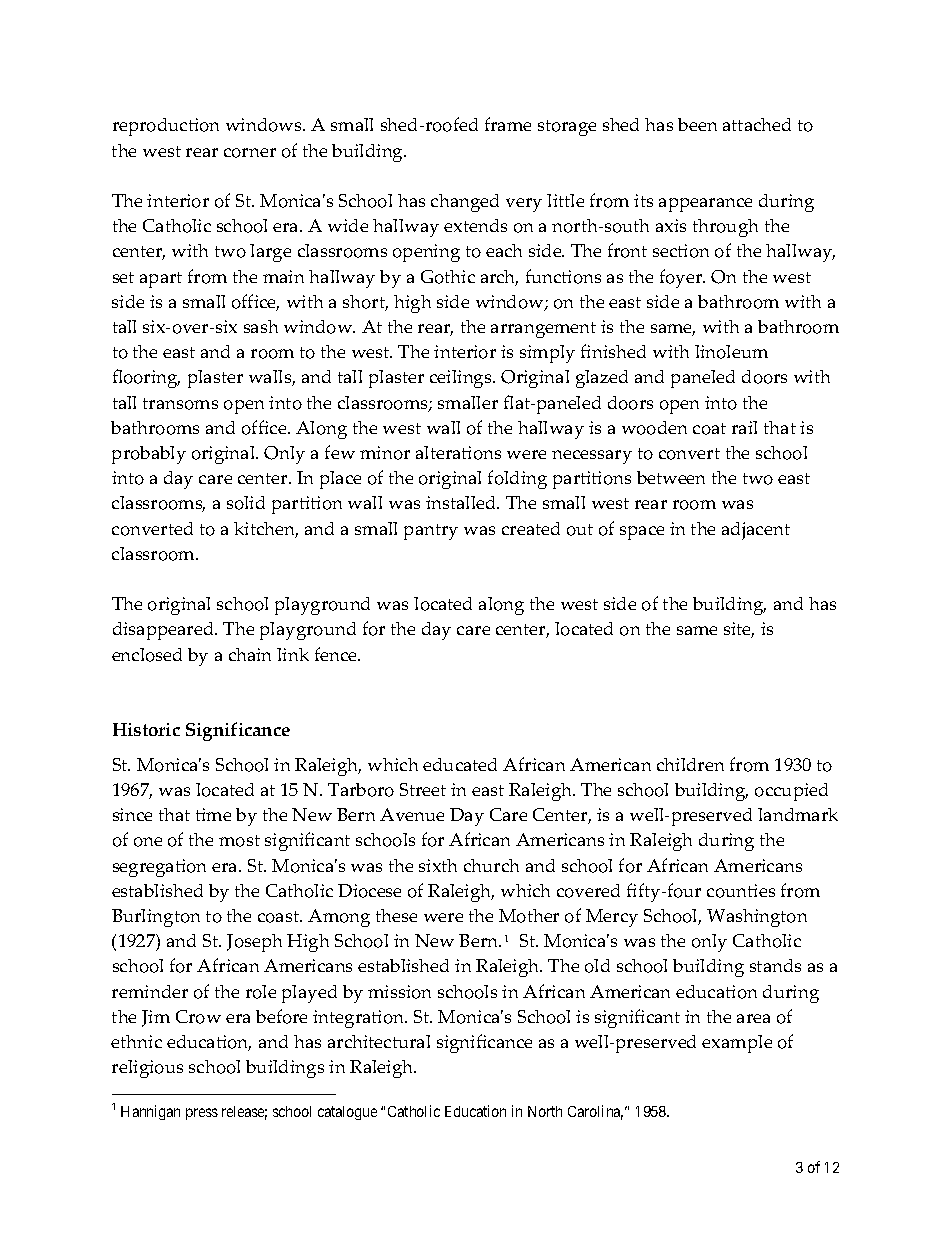 This page has height=1233, width=952. Describe the element at coordinates (741, 891) in the page. I see `counties` at that location.
